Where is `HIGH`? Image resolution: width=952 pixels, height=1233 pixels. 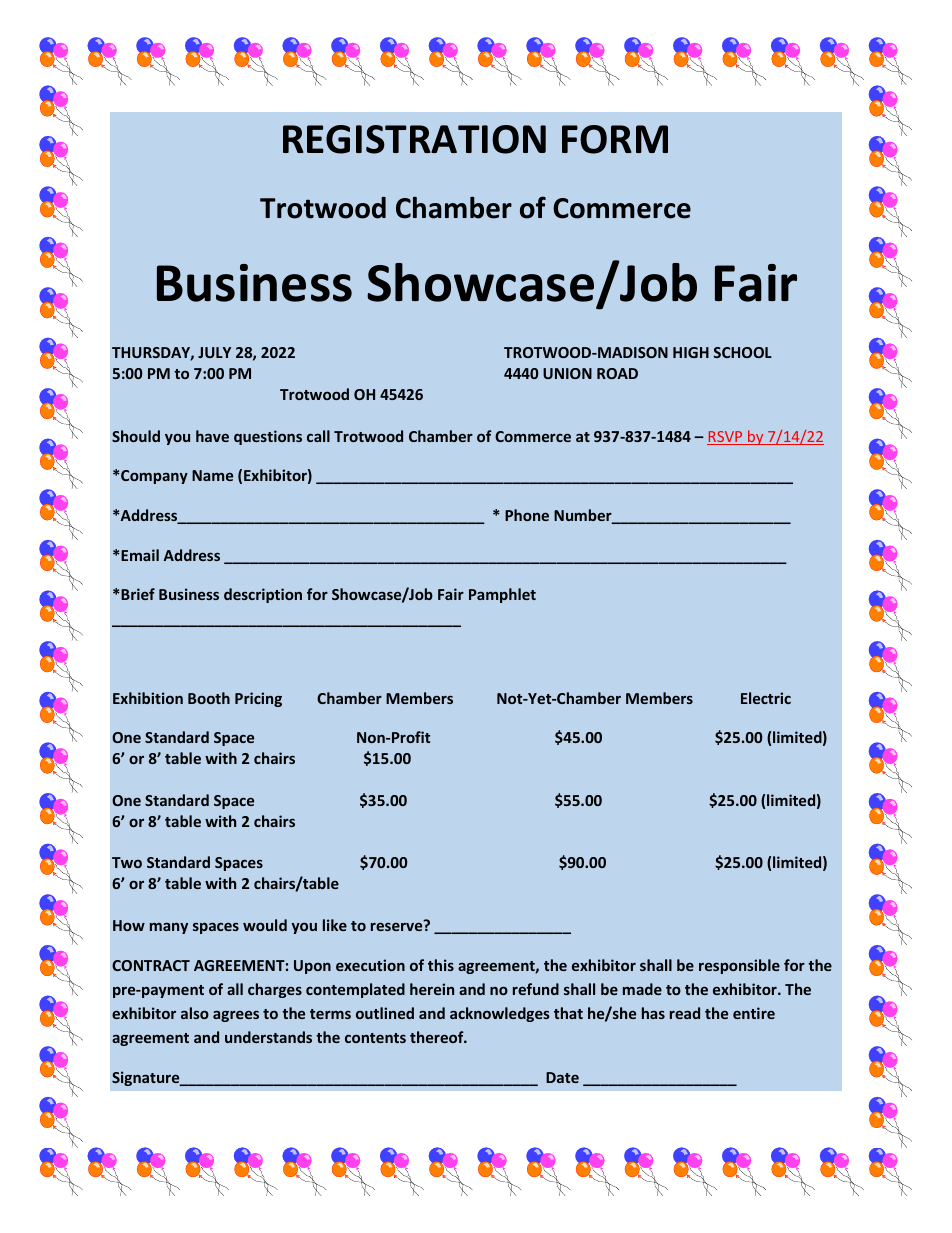 HIGH is located at coordinates (691, 352).
